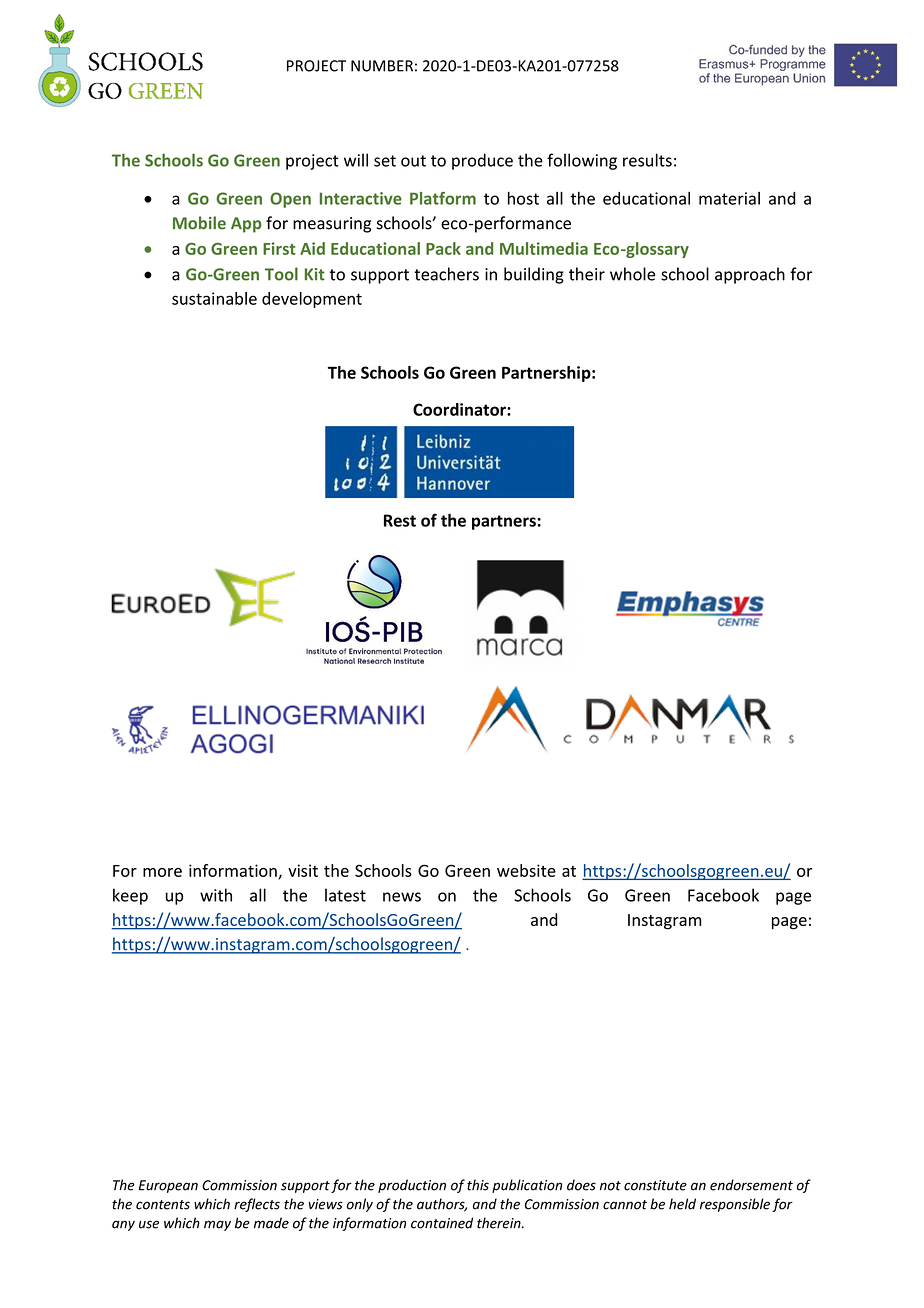 The width and height of the screenshot is (924, 1308). I want to click on held, so click(682, 1204).
